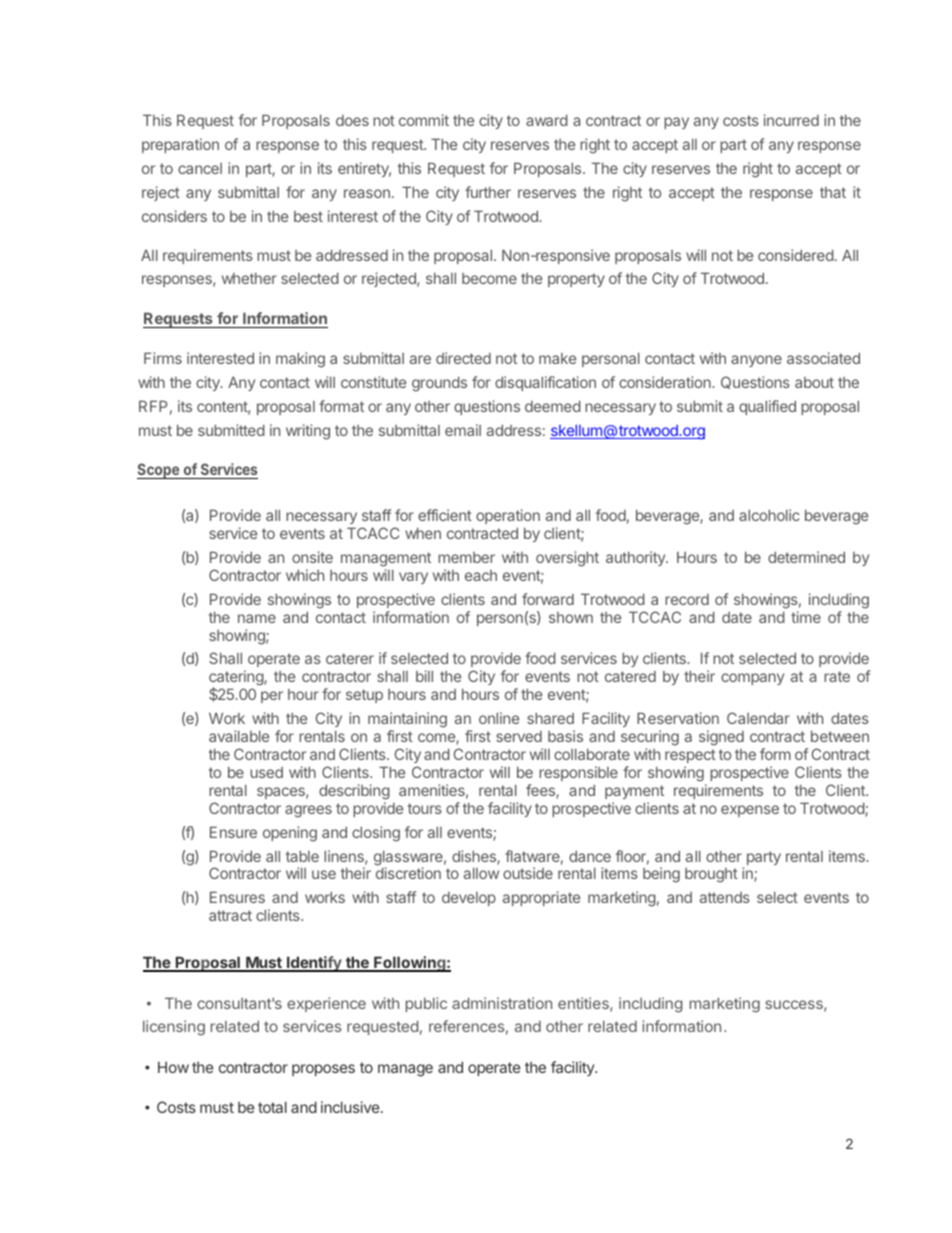 The width and height of the screenshot is (952, 1233). I want to click on forward, so click(548, 599).
